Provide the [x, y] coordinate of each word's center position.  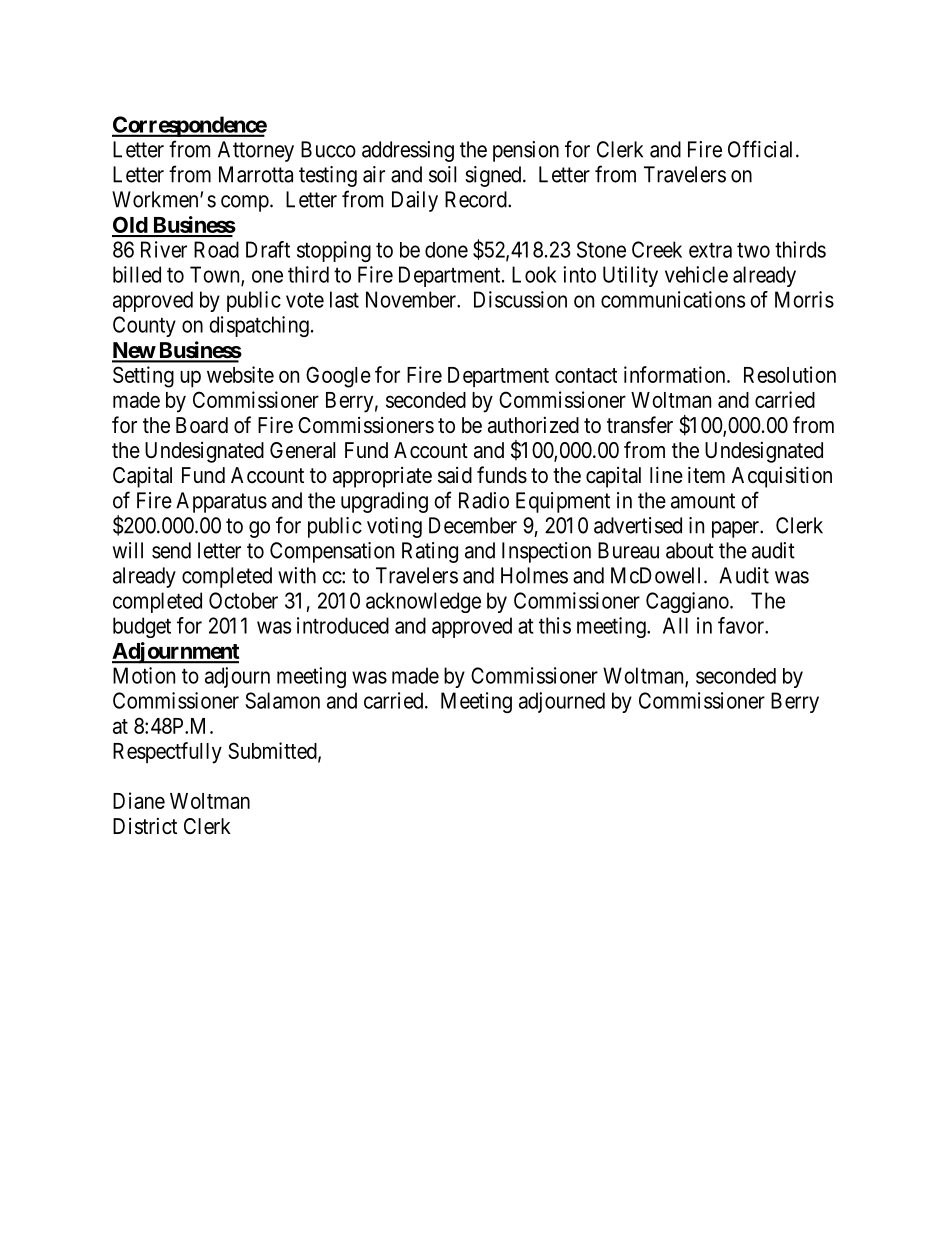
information [676, 374]
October [243, 600]
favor [742, 625]
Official [762, 149]
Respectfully [167, 753]
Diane [139, 800]
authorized [533, 425]
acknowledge [423, 602]
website [240, 374]
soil [442, 174]
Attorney [256, 151]
